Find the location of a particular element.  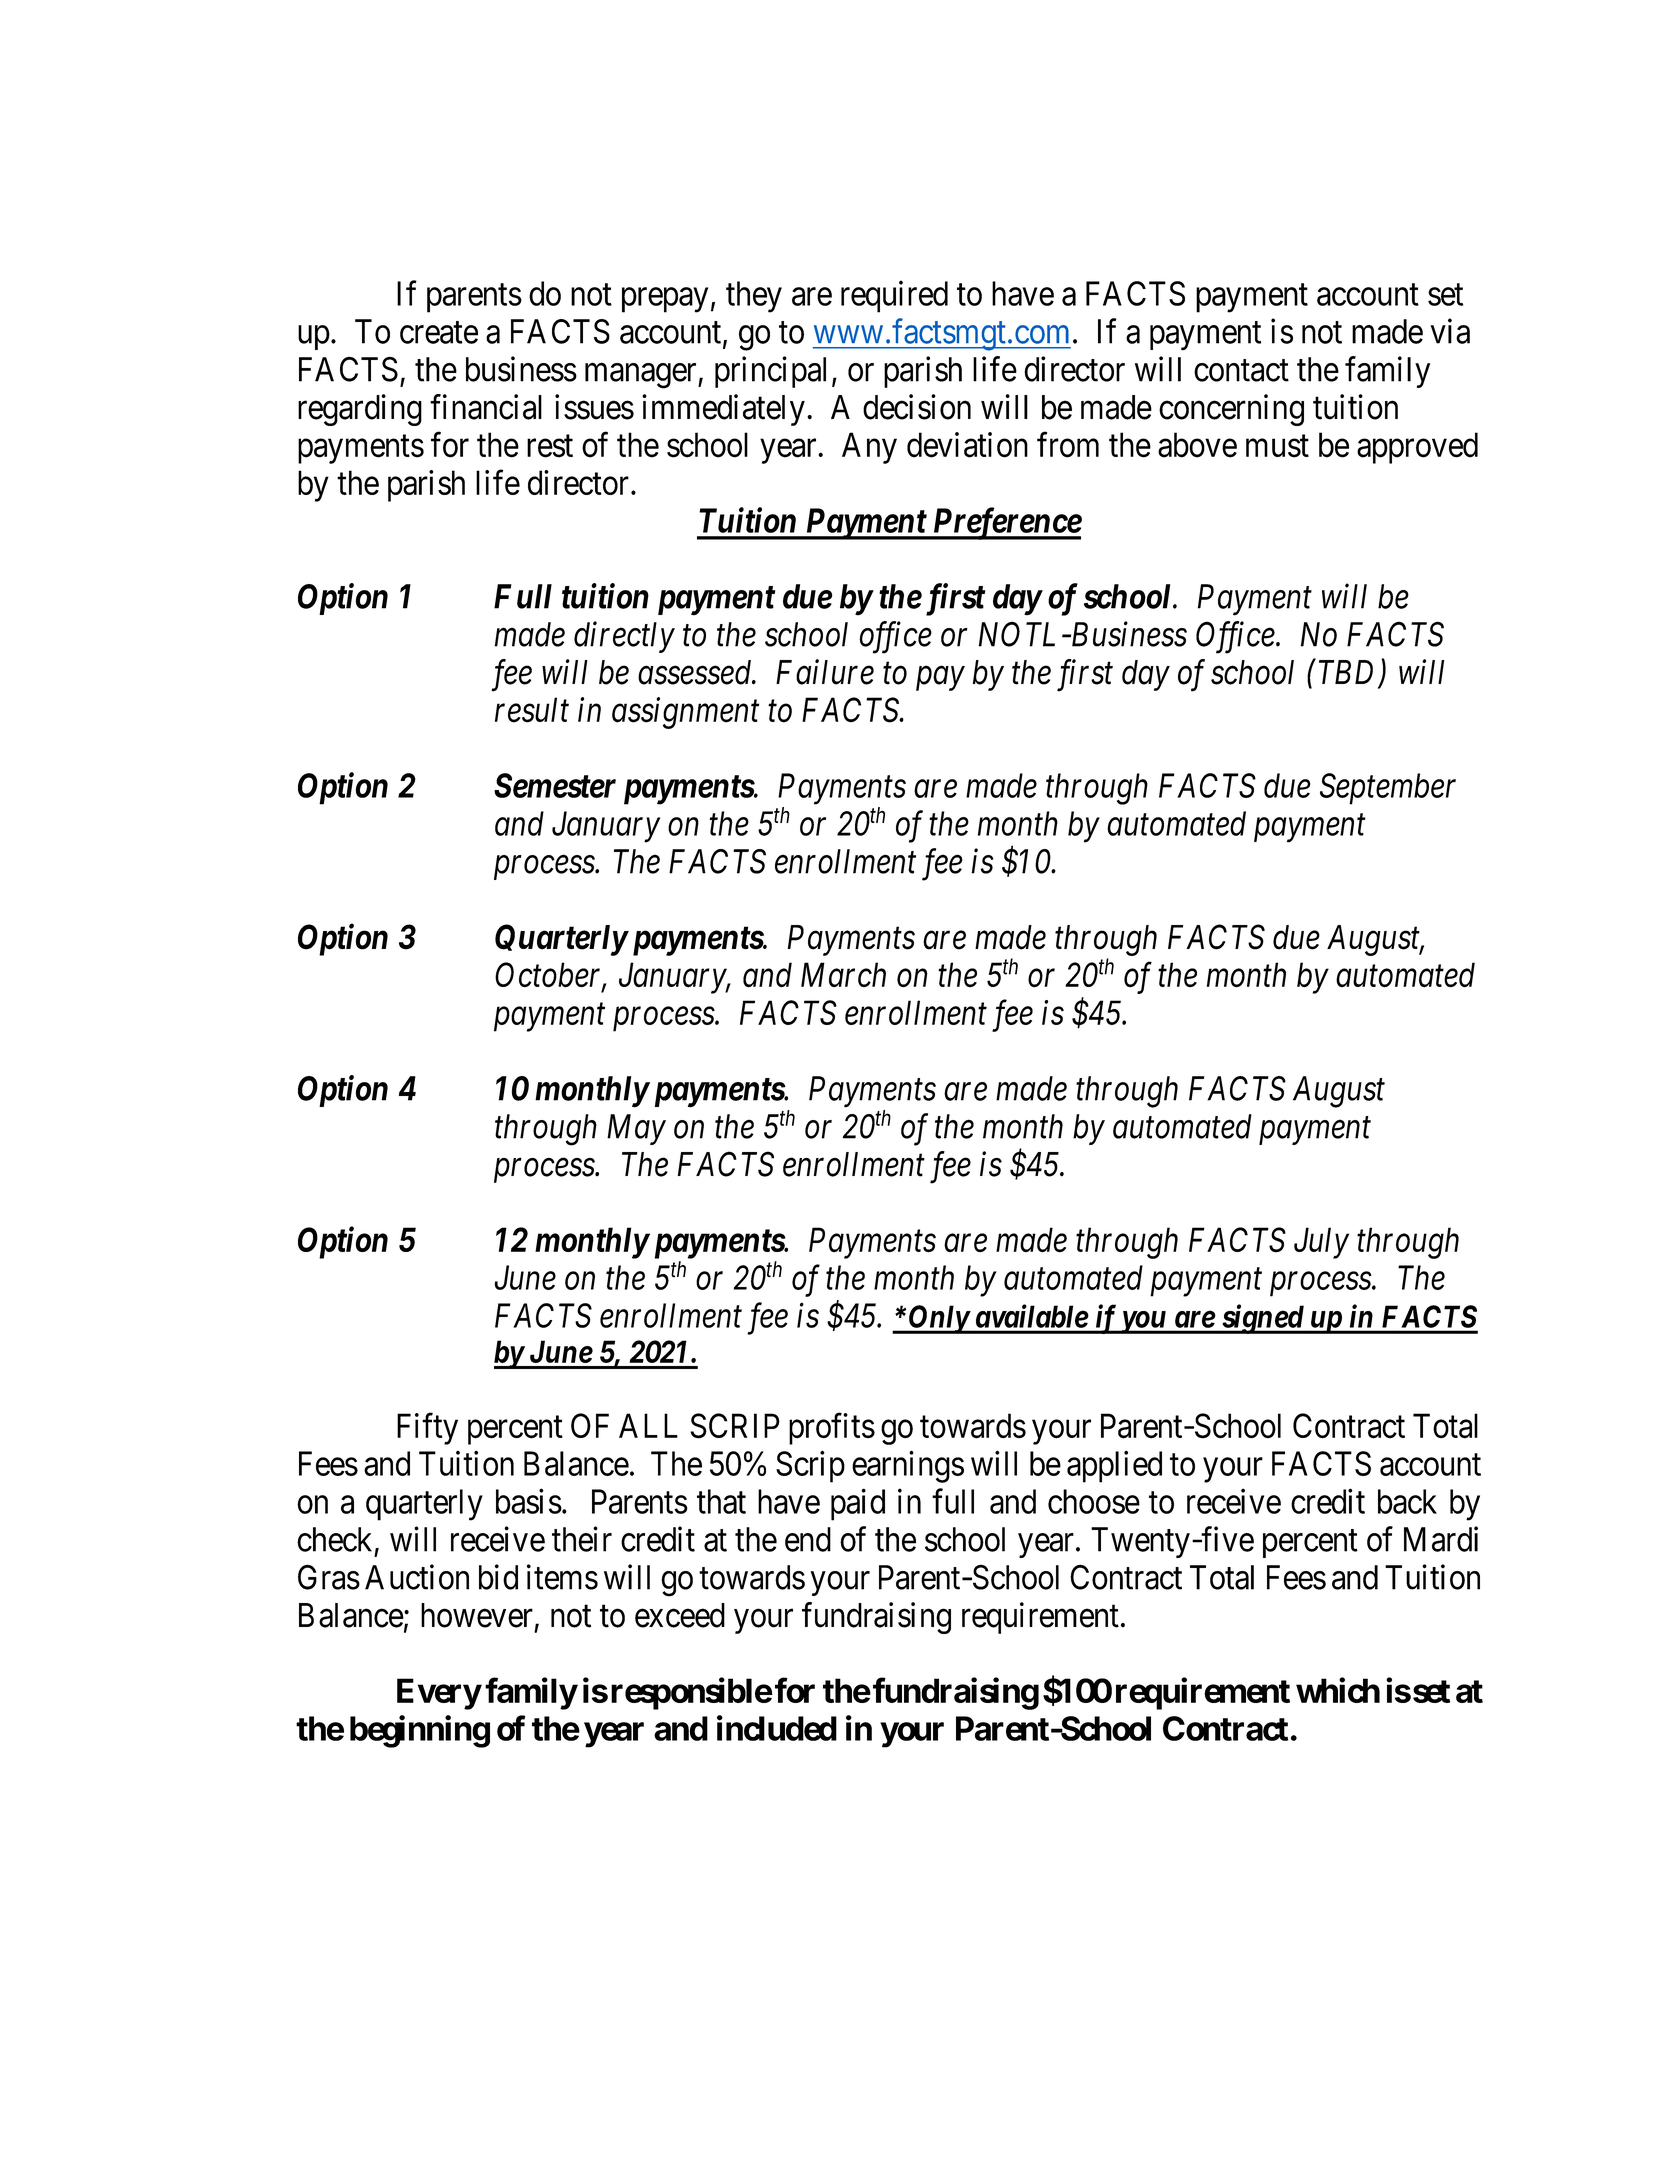

create is located at coordinates (439, 333).
